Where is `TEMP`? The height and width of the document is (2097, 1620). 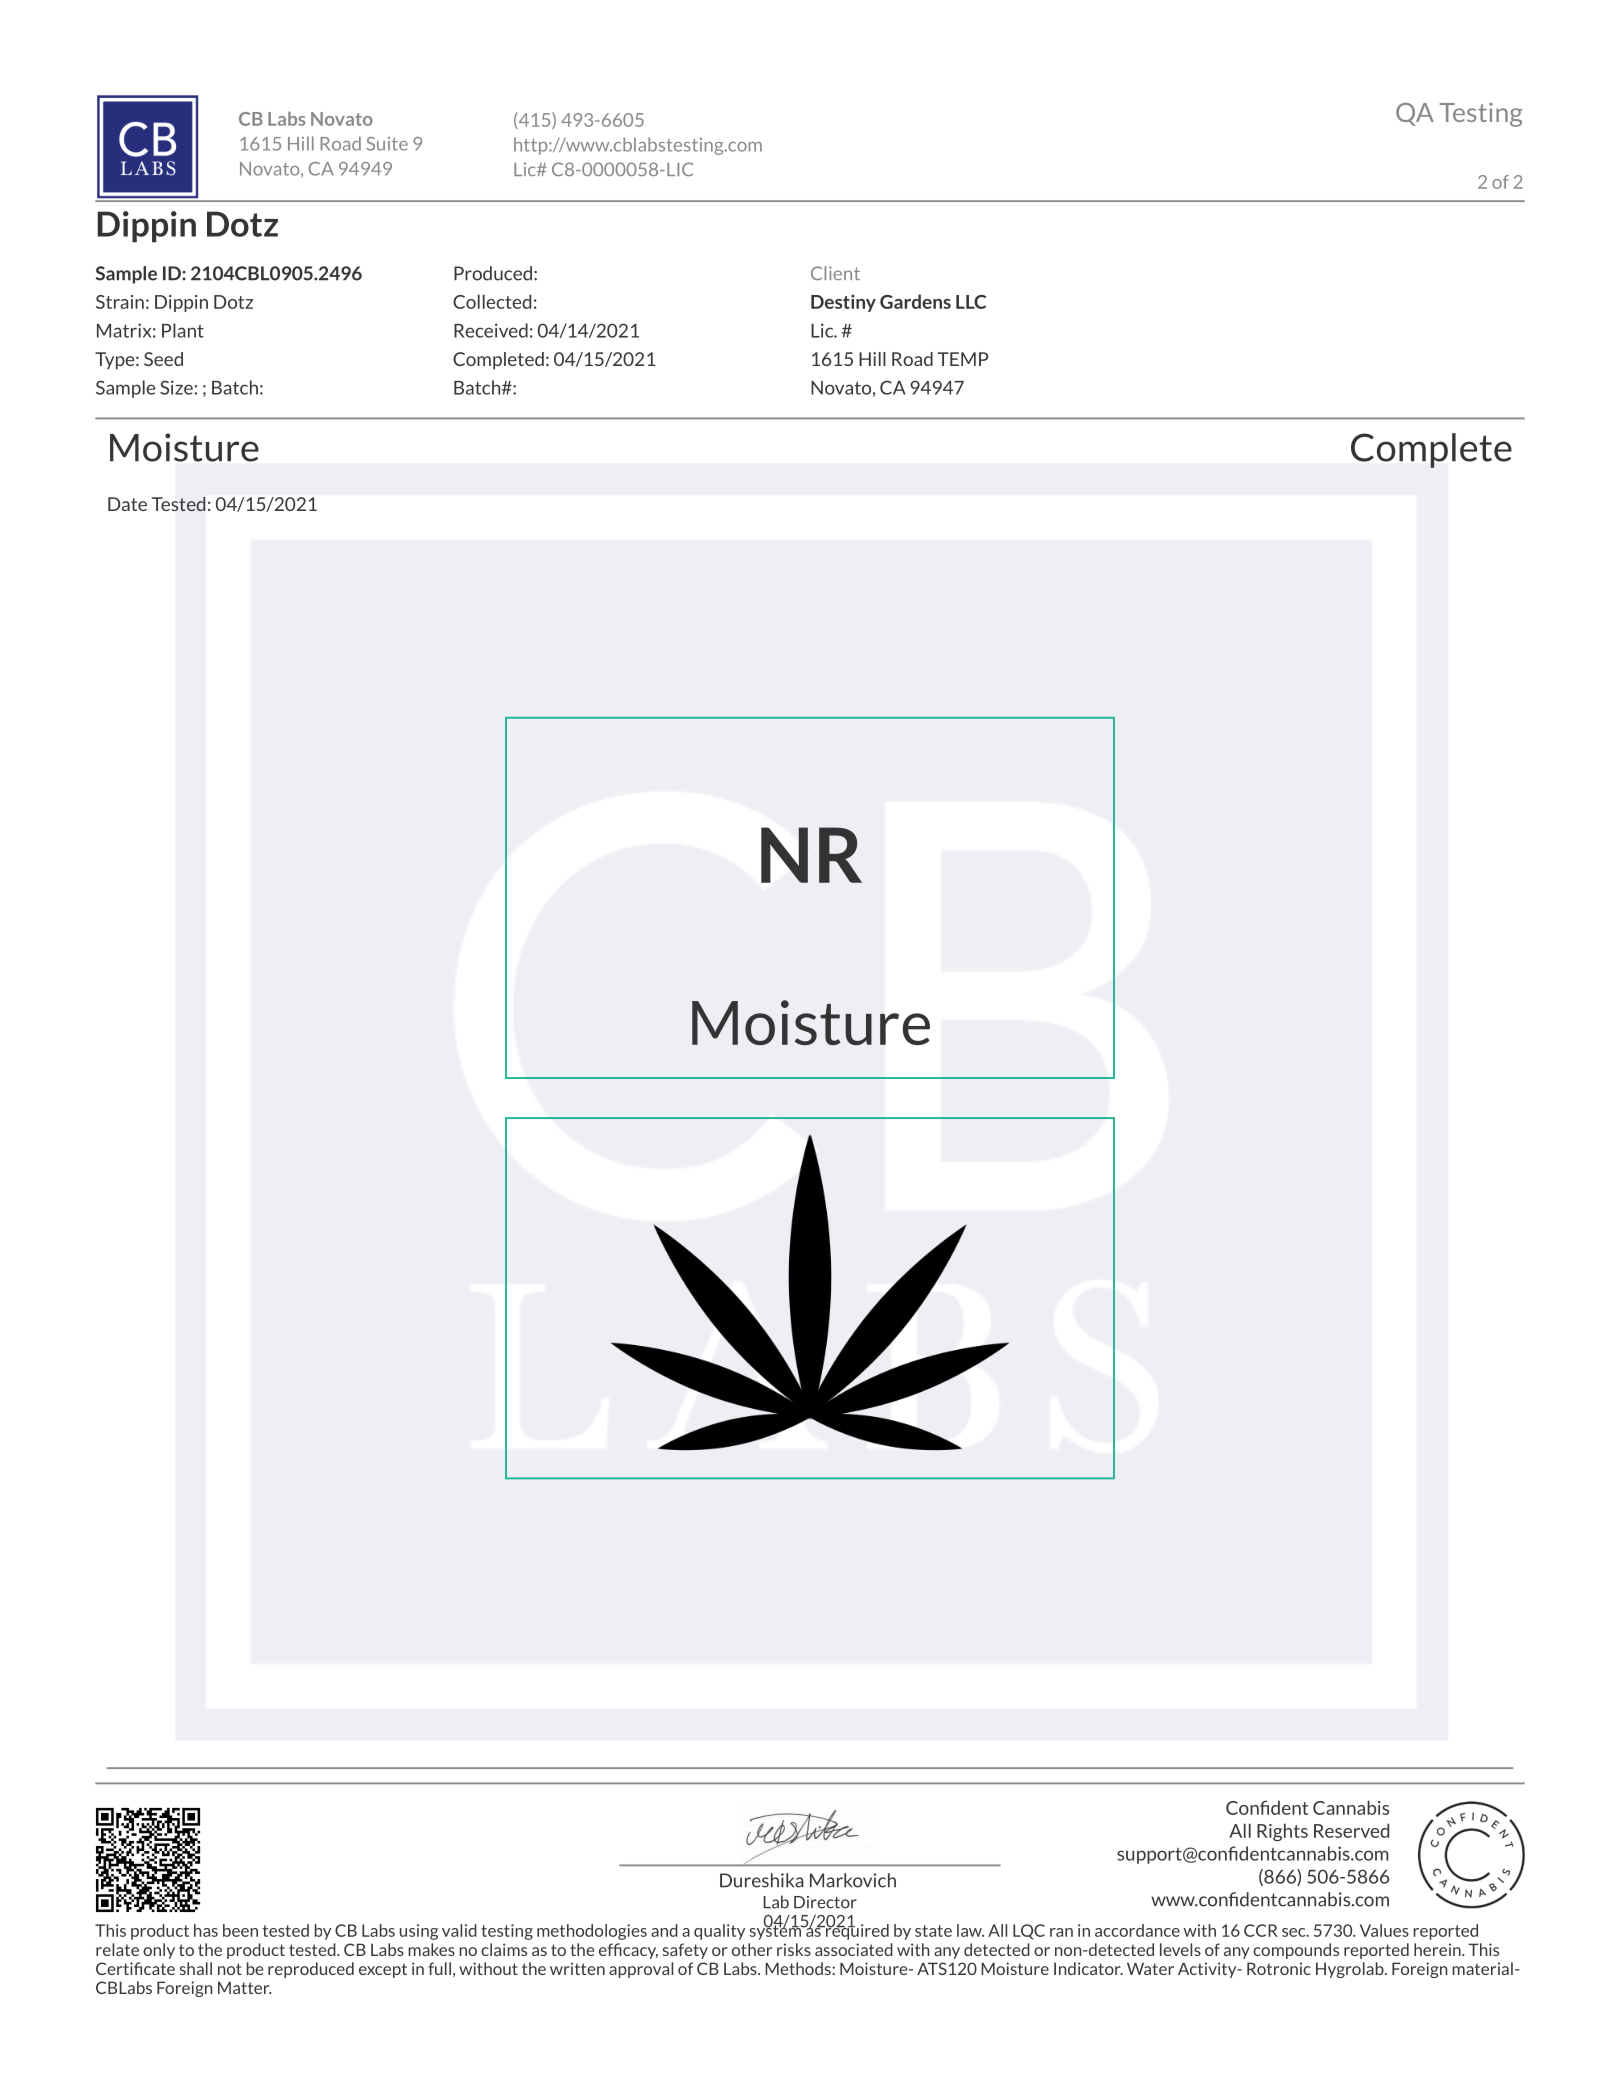 TEMP is located at coordinates (963, 359).
